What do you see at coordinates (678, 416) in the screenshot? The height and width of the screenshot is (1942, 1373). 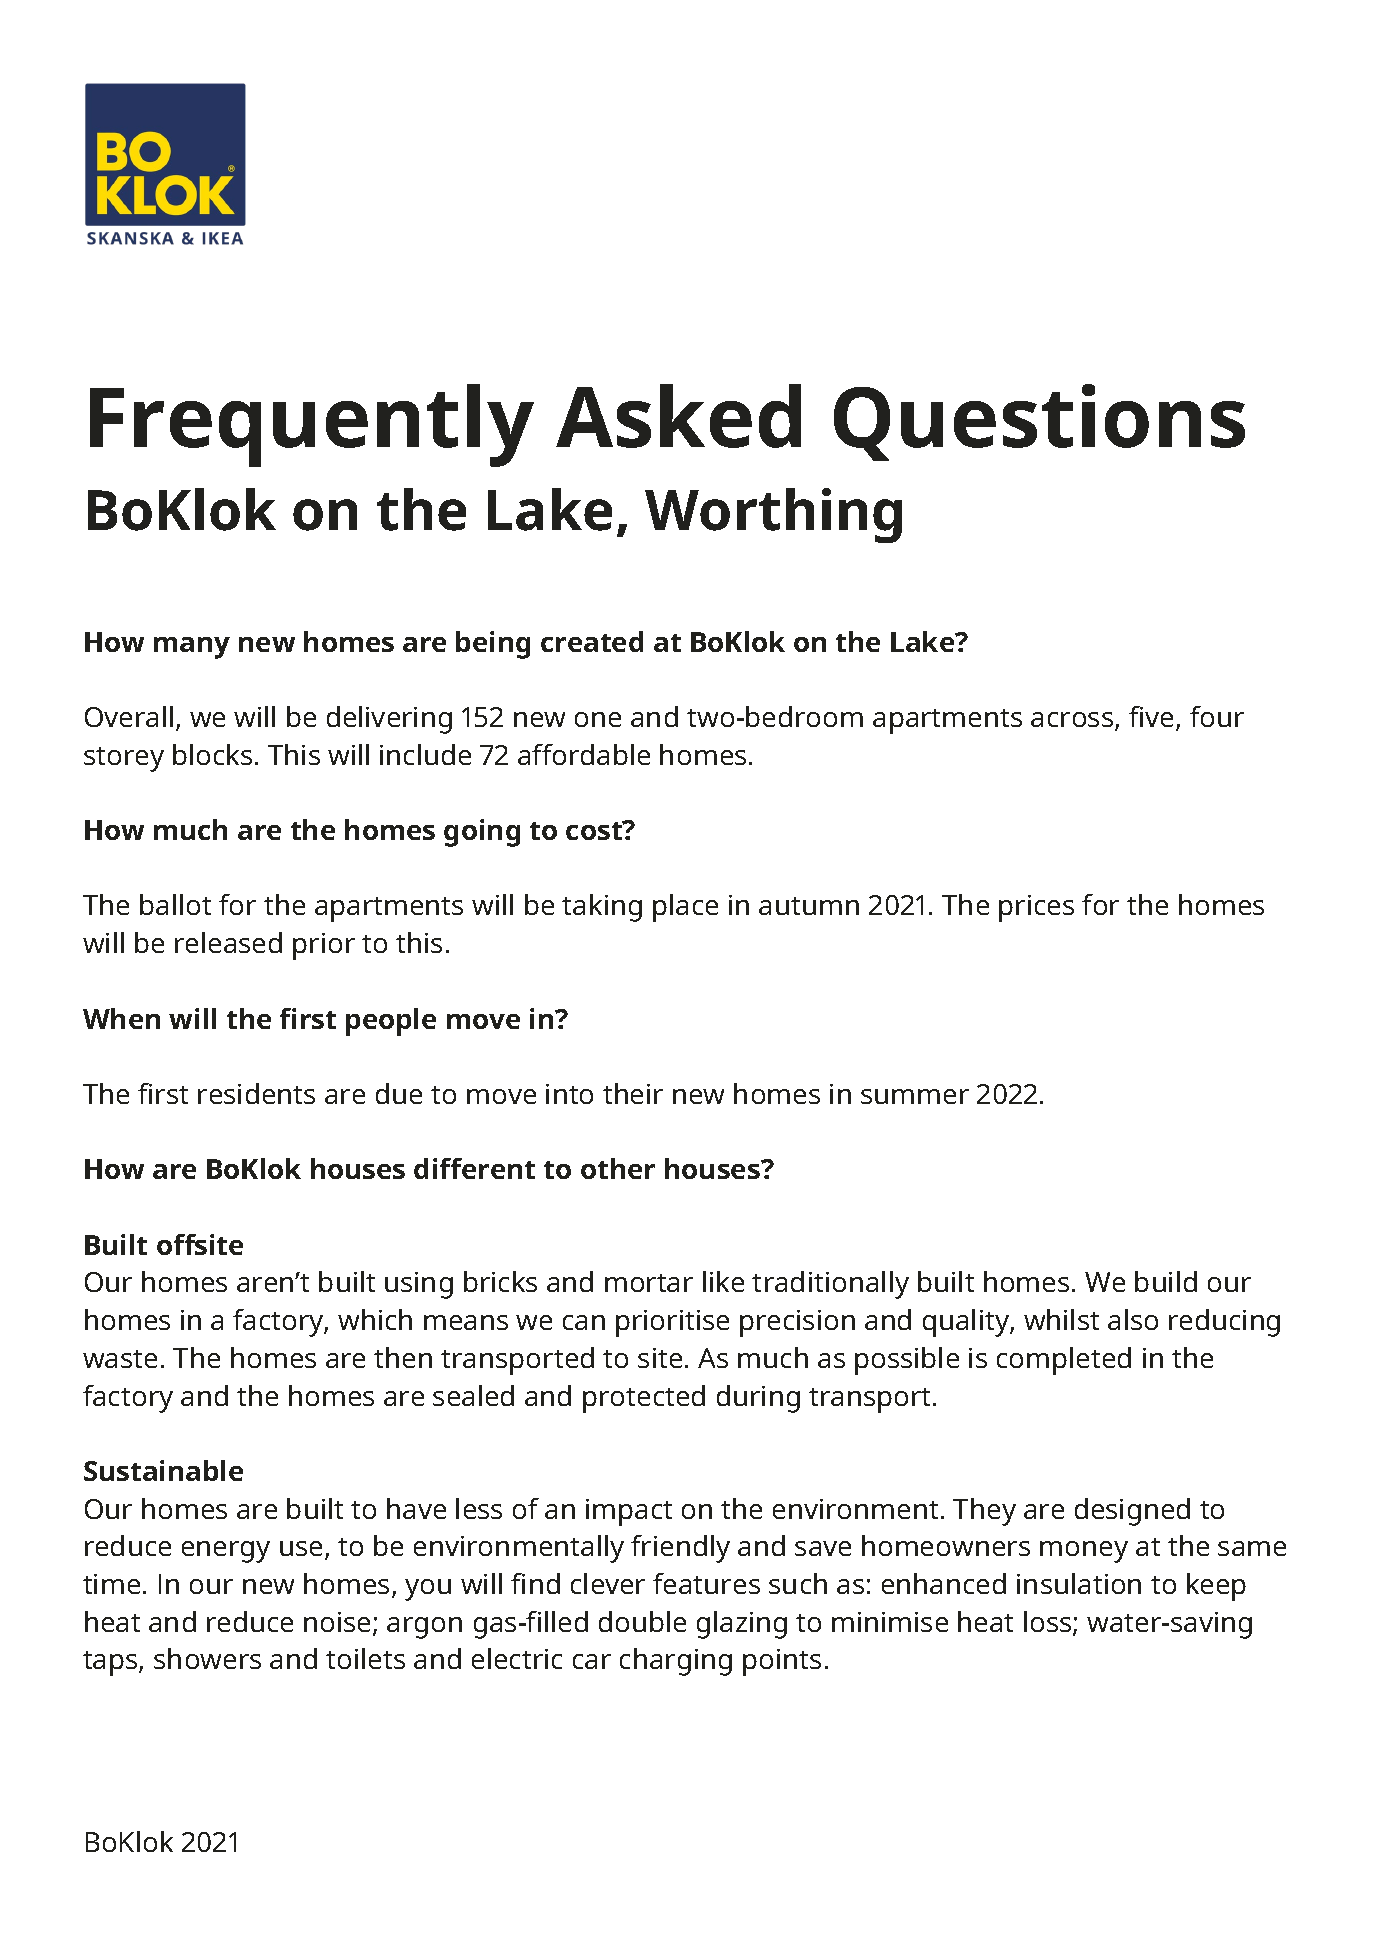 I see `Asked` at bounding box center [678, 416].
